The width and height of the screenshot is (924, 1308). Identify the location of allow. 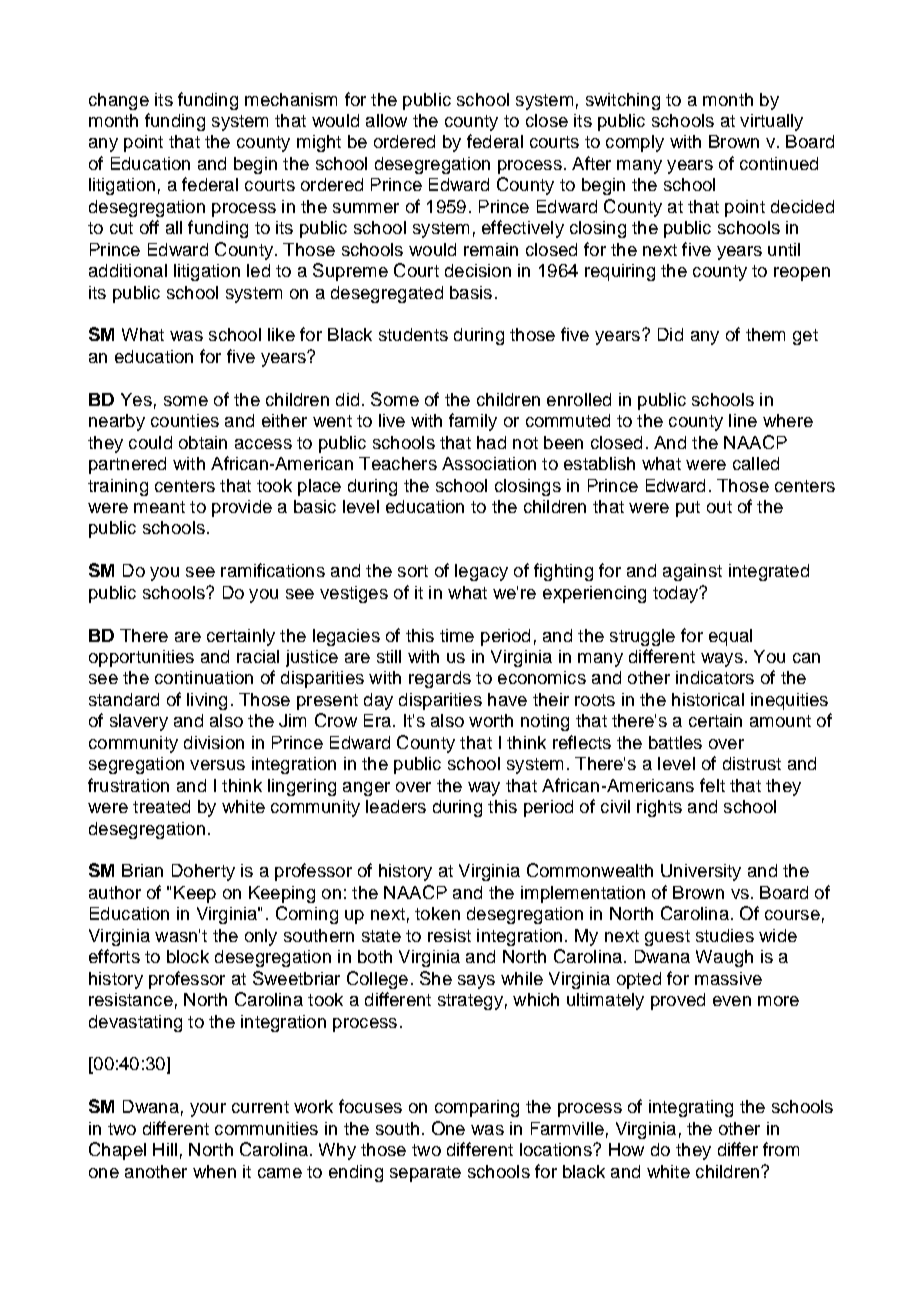
(386, 120).
